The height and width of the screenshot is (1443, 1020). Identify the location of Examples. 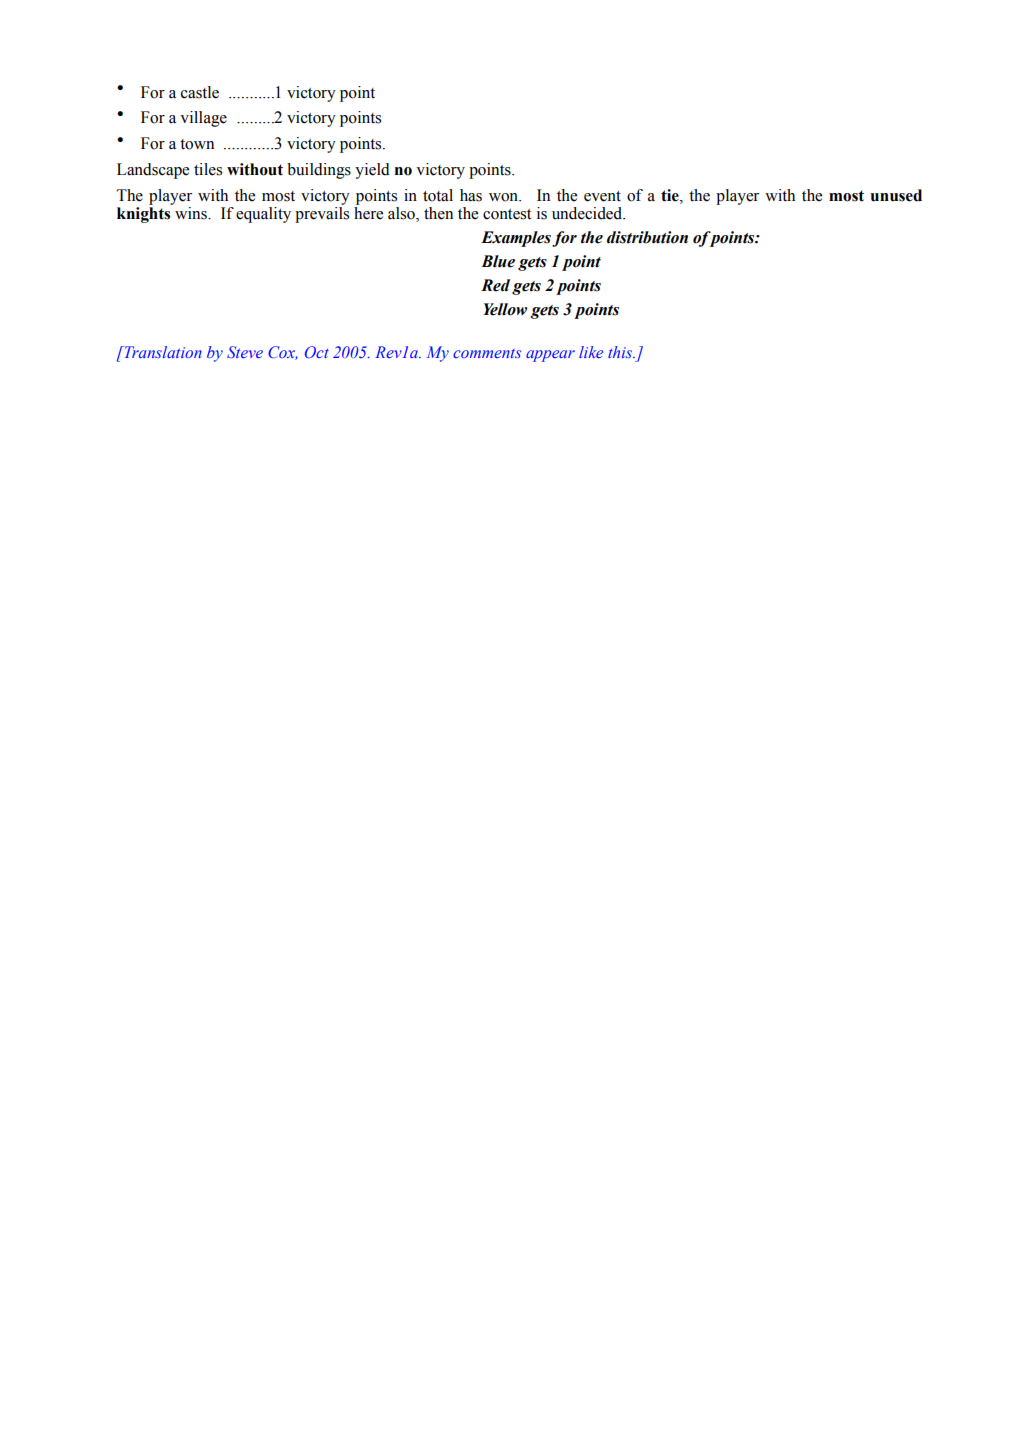
(516, 239).
